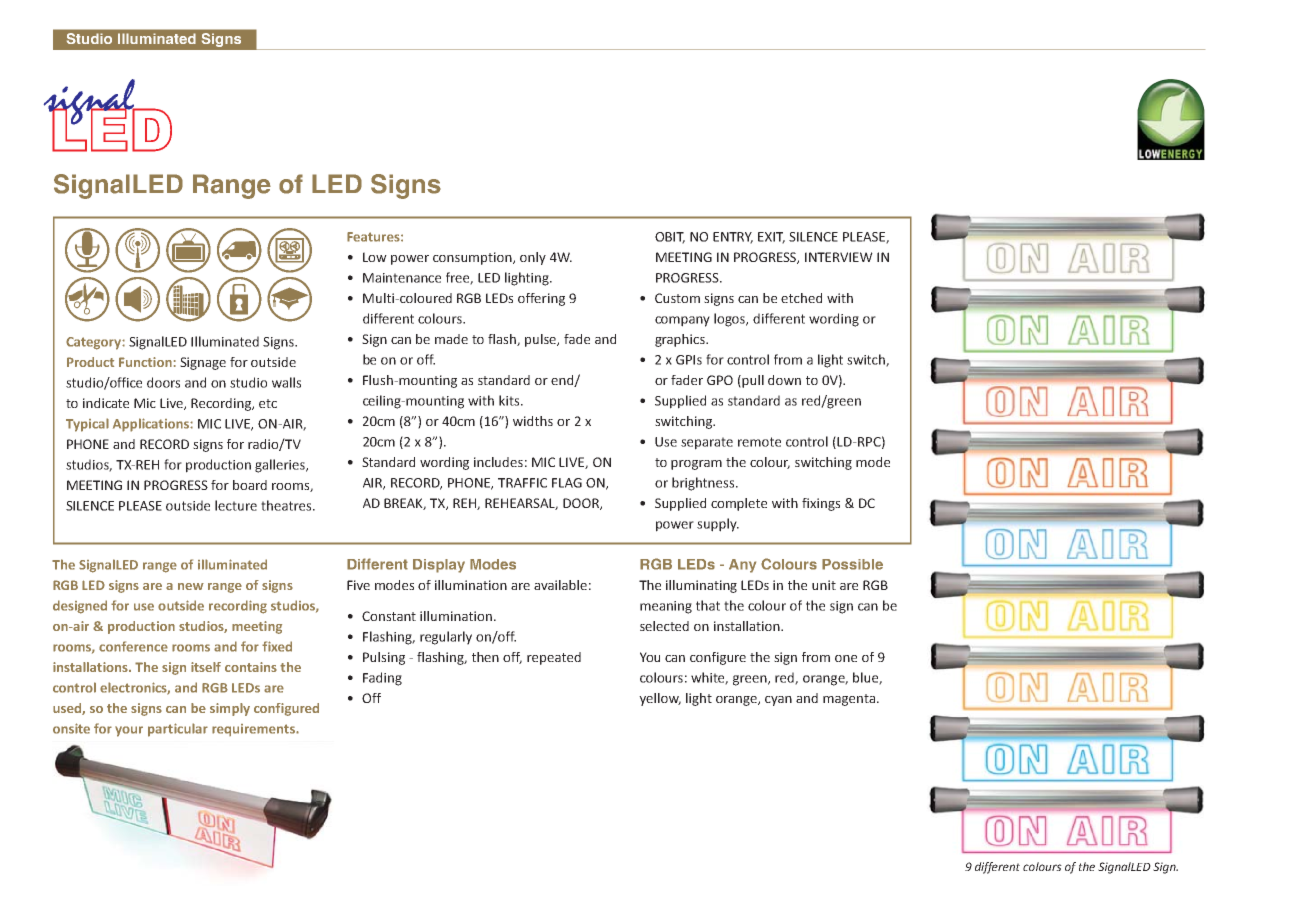 This image has height=924, width=1310. Describe the element at coordinates (145, 362) in the image. I see `Function` at that location.
